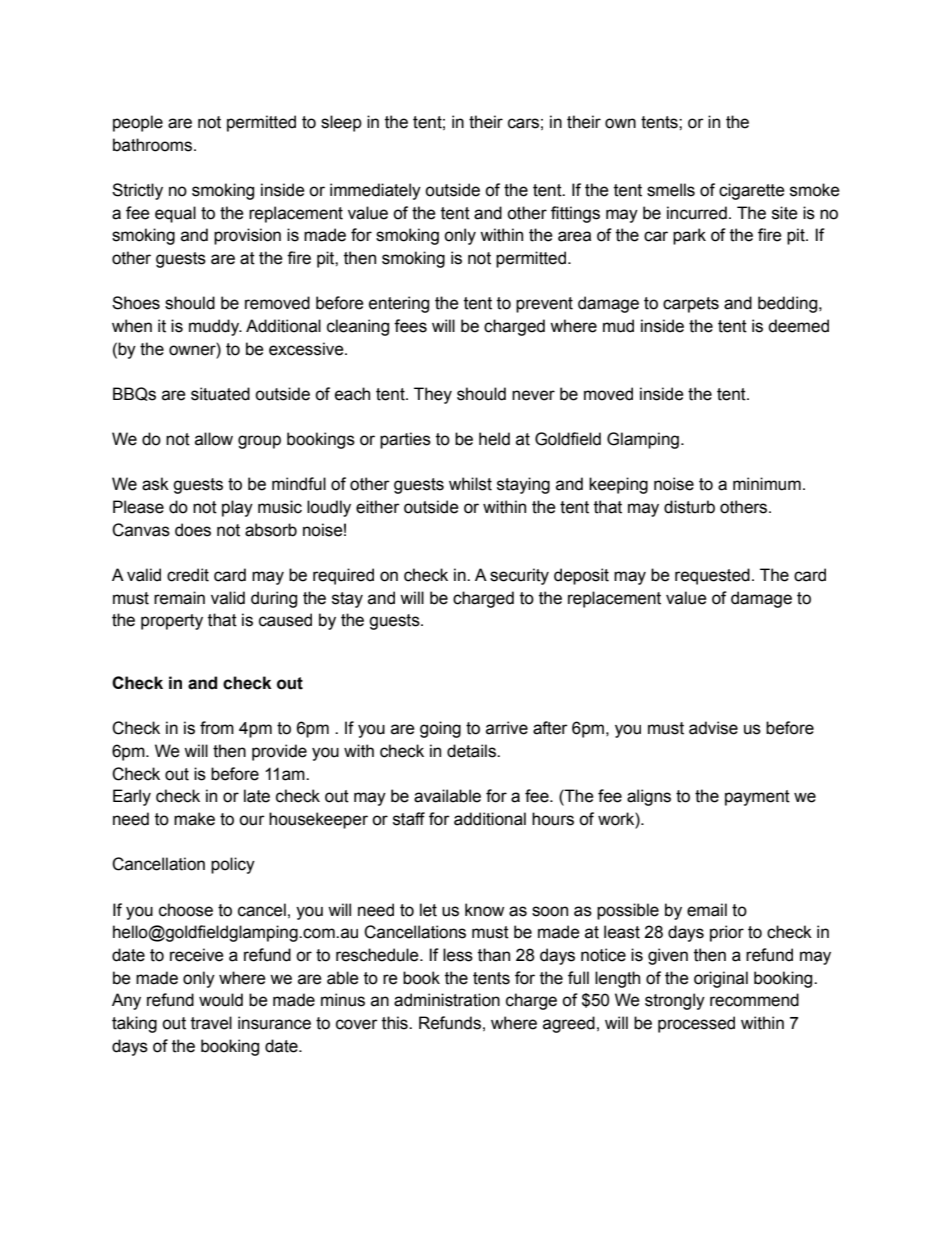  Describe the element at coordinates (221, 1000) in the page. I see `would` at that location.
